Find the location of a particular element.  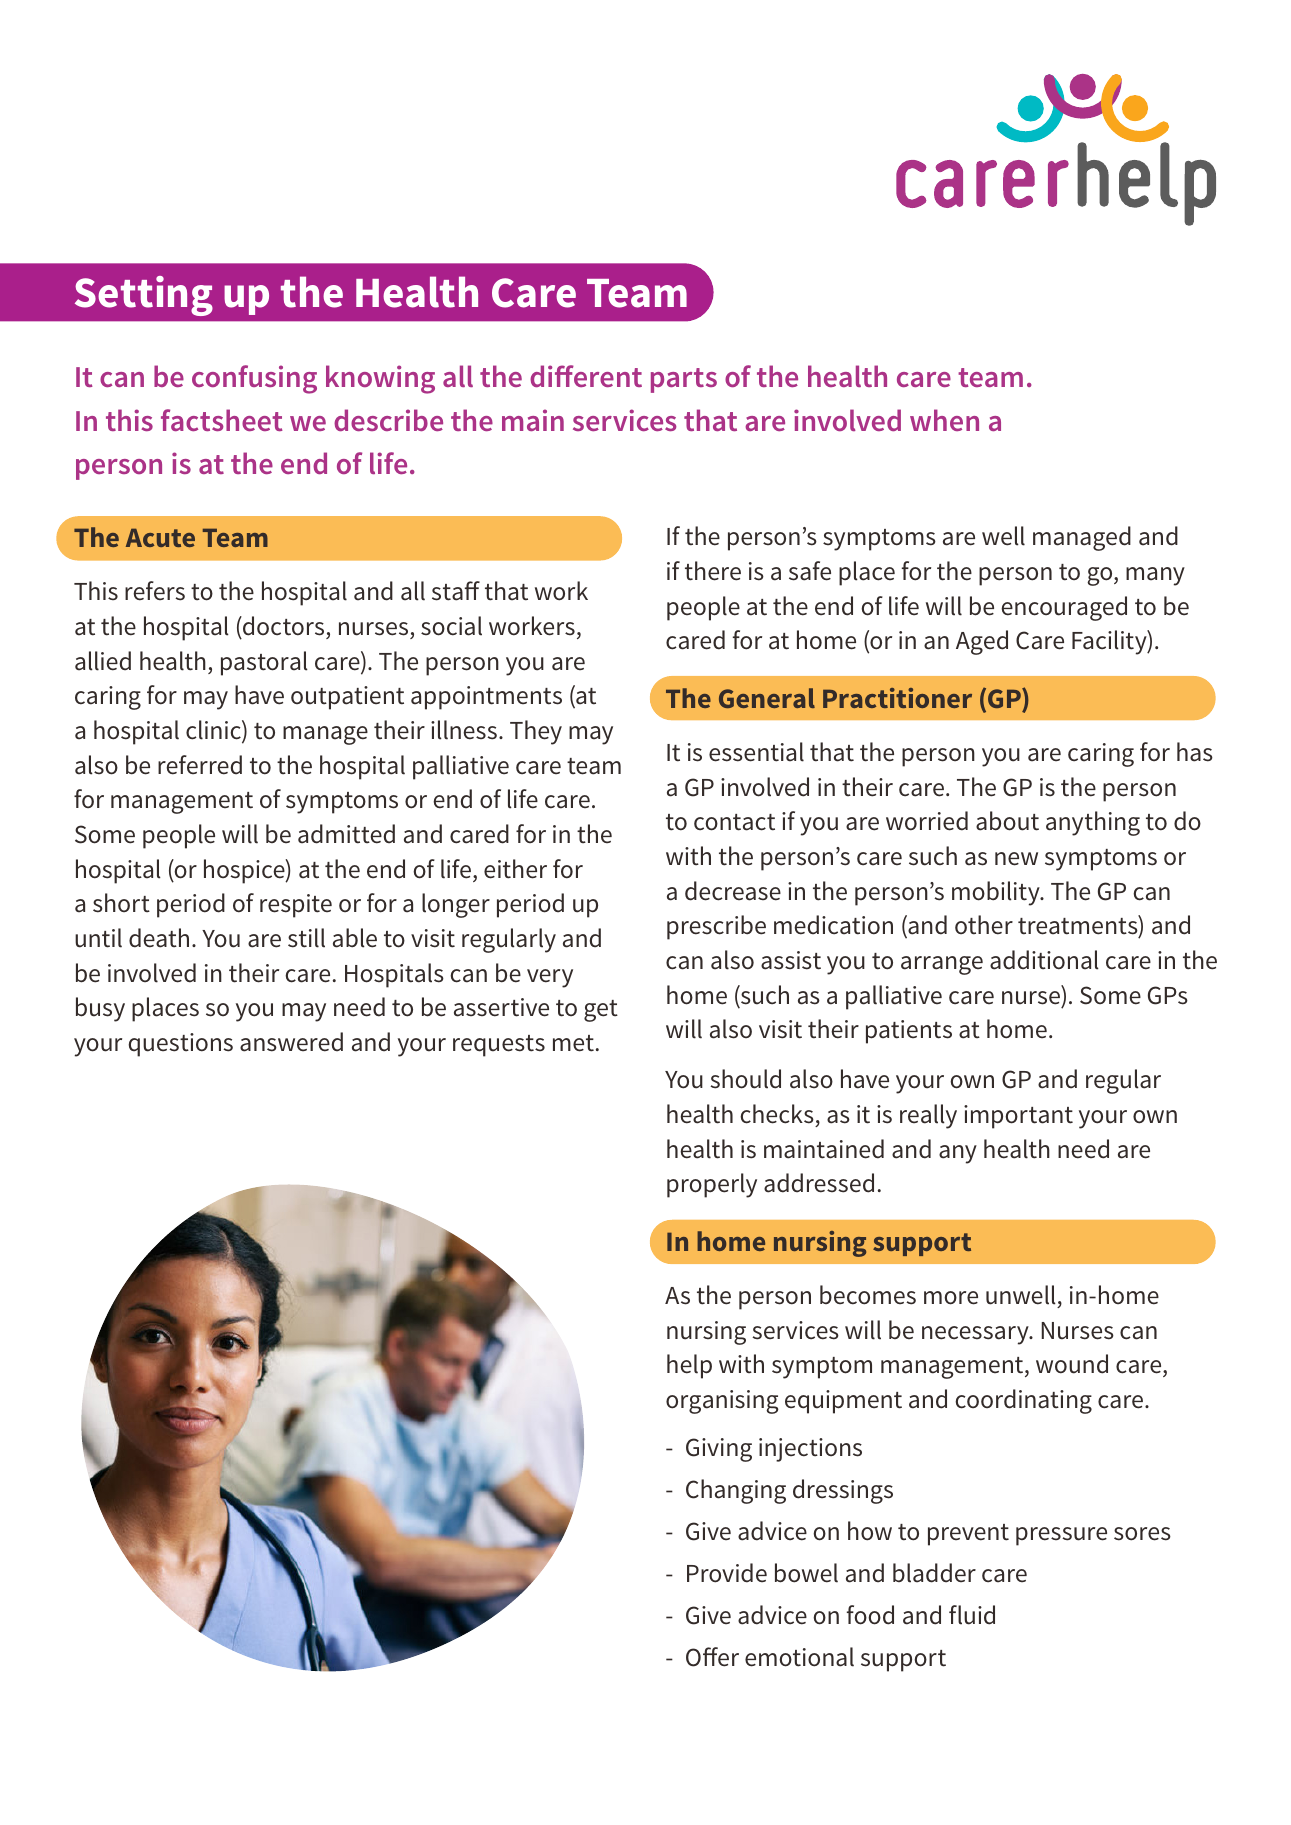

parts is located at coordinates (684, 380).
